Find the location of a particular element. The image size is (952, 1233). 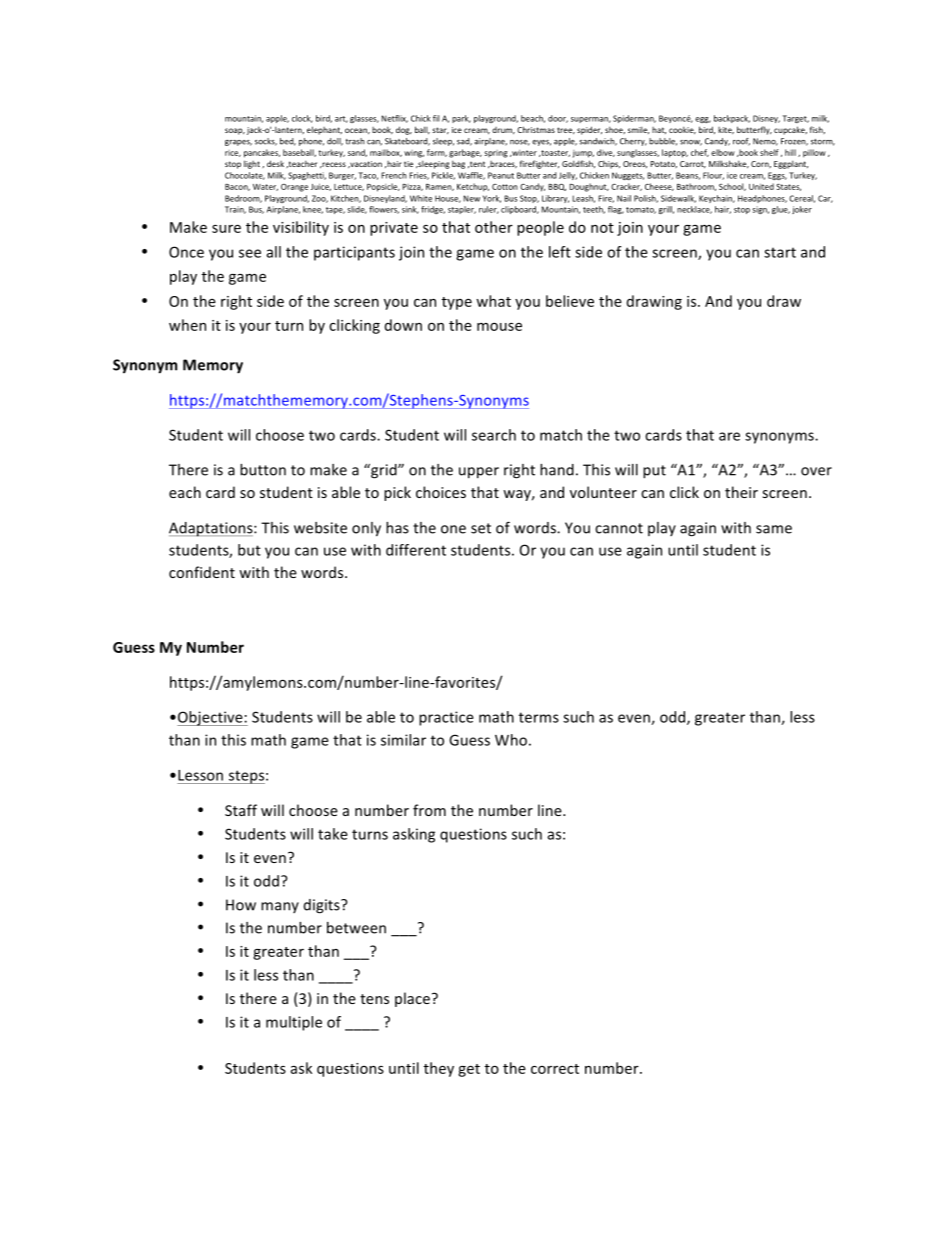

desk is located at coordinates (275, 163).
